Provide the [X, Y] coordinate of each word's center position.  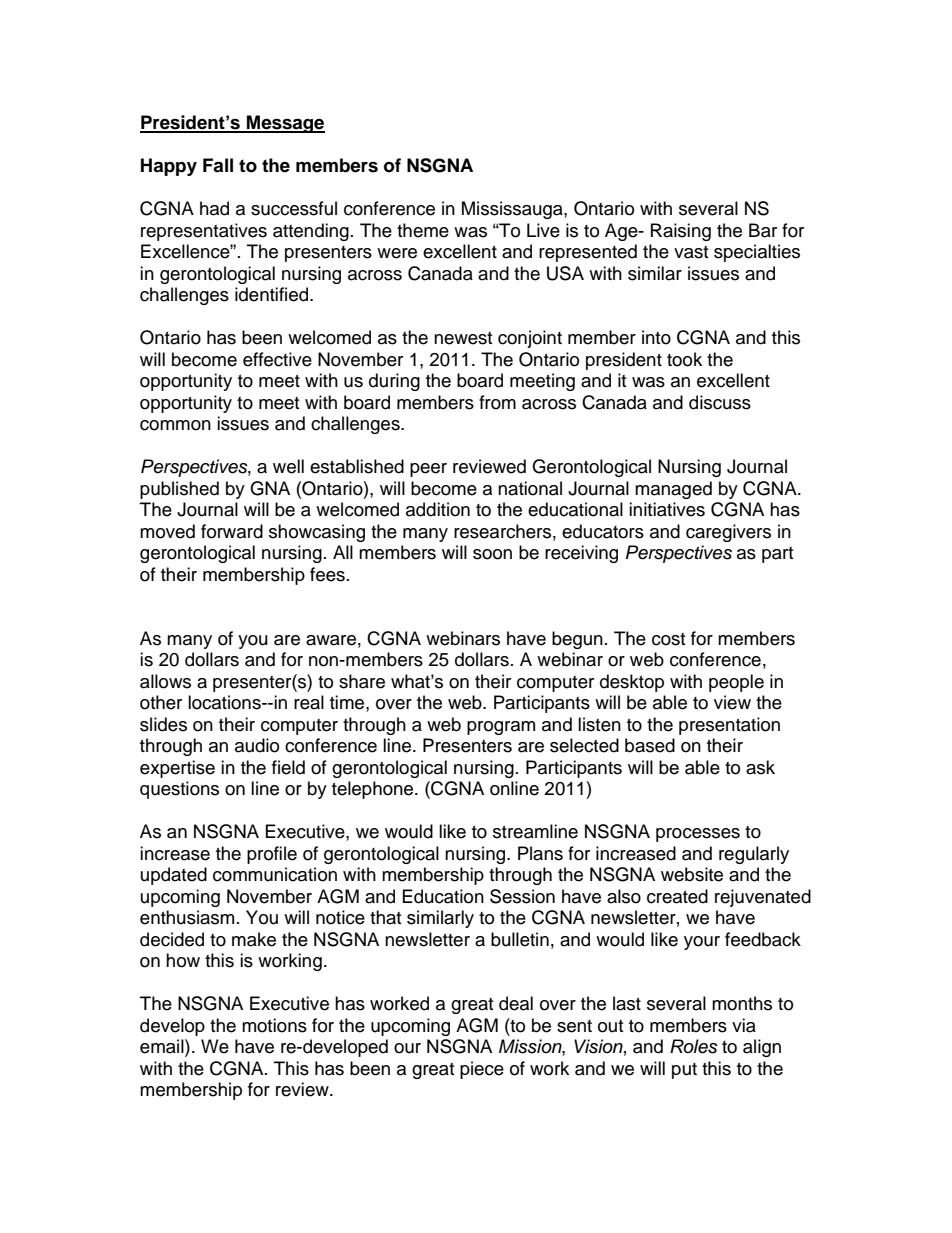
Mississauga [513, 210]
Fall [218, 165]
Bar [763, 230]
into [656, 337]
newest [463, 338]
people [736, 683]
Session [522, 896]
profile [272, 855]
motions [274, 1025]
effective [277, 359]
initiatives [667, 509]
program [501, 728]
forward [232, 531]
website [692, 874]
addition [438, 509]
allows [165, 681]
